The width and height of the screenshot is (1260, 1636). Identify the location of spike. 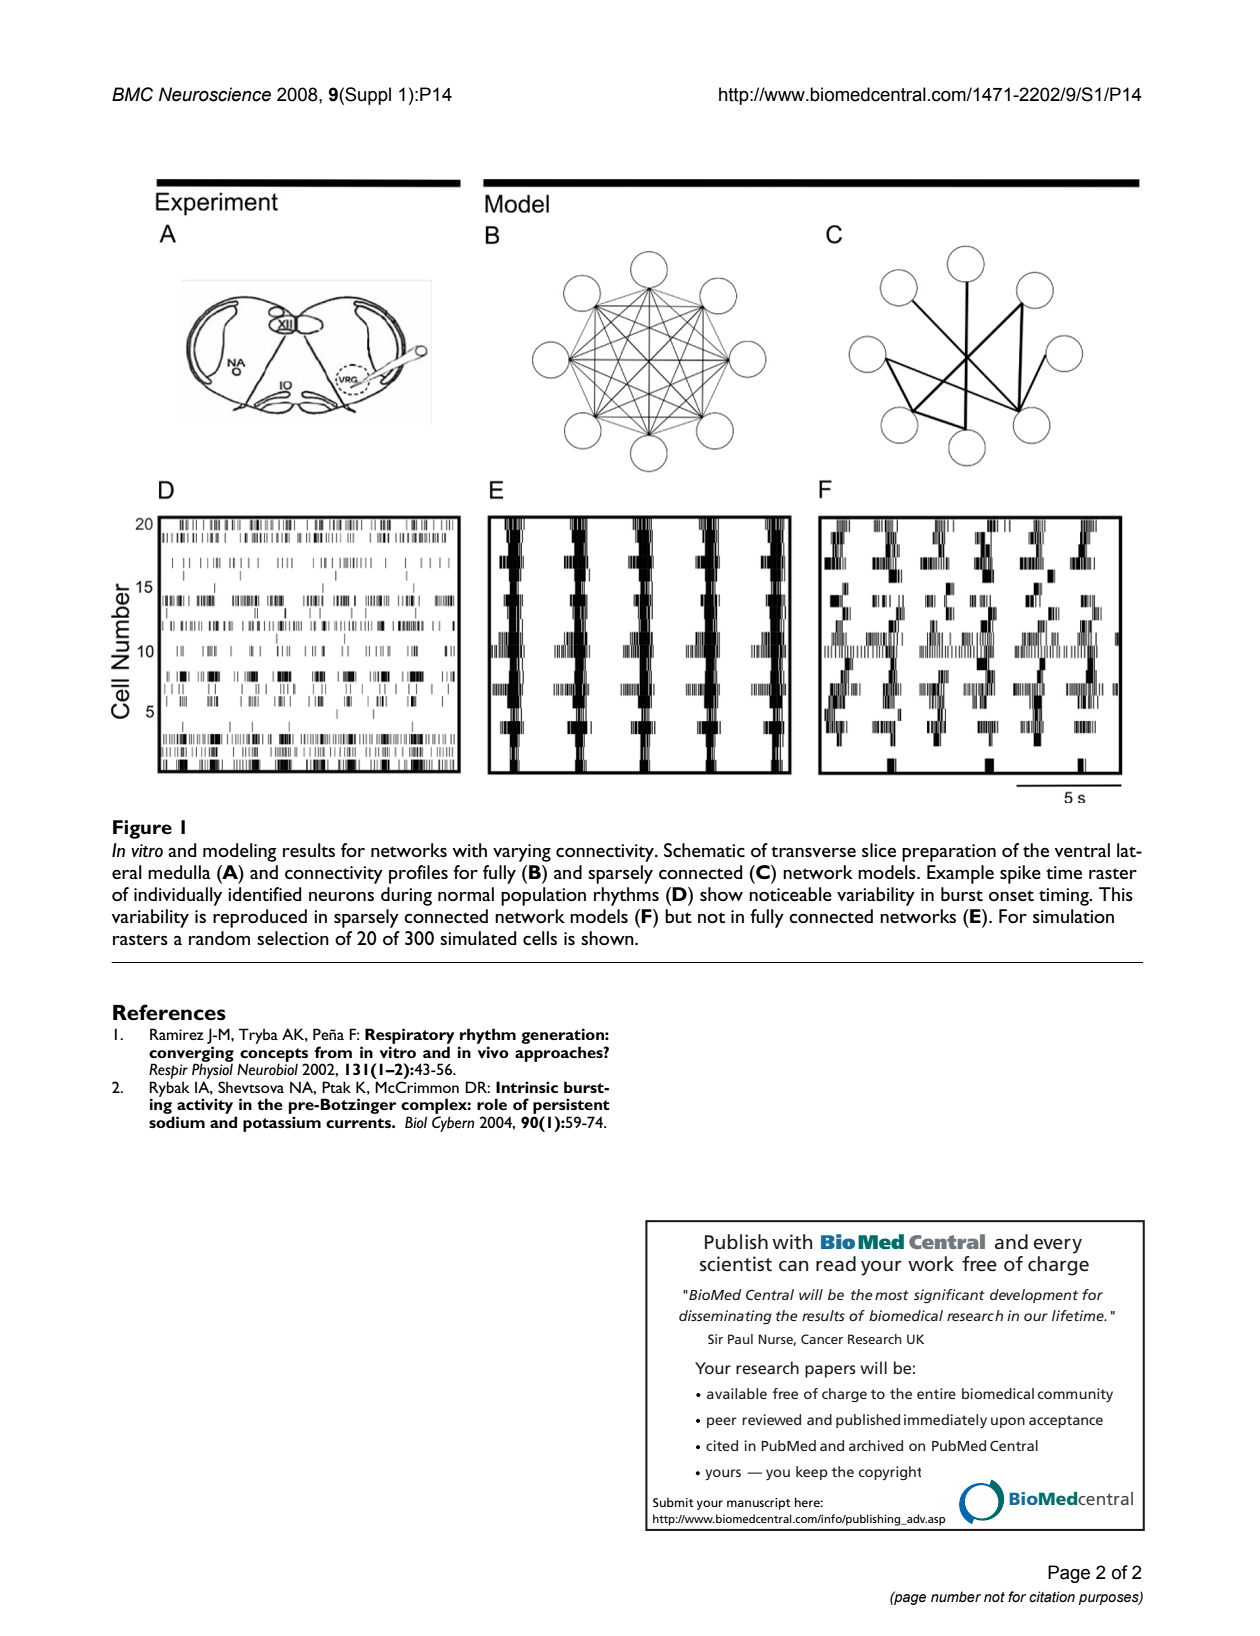
(1020, 874).
